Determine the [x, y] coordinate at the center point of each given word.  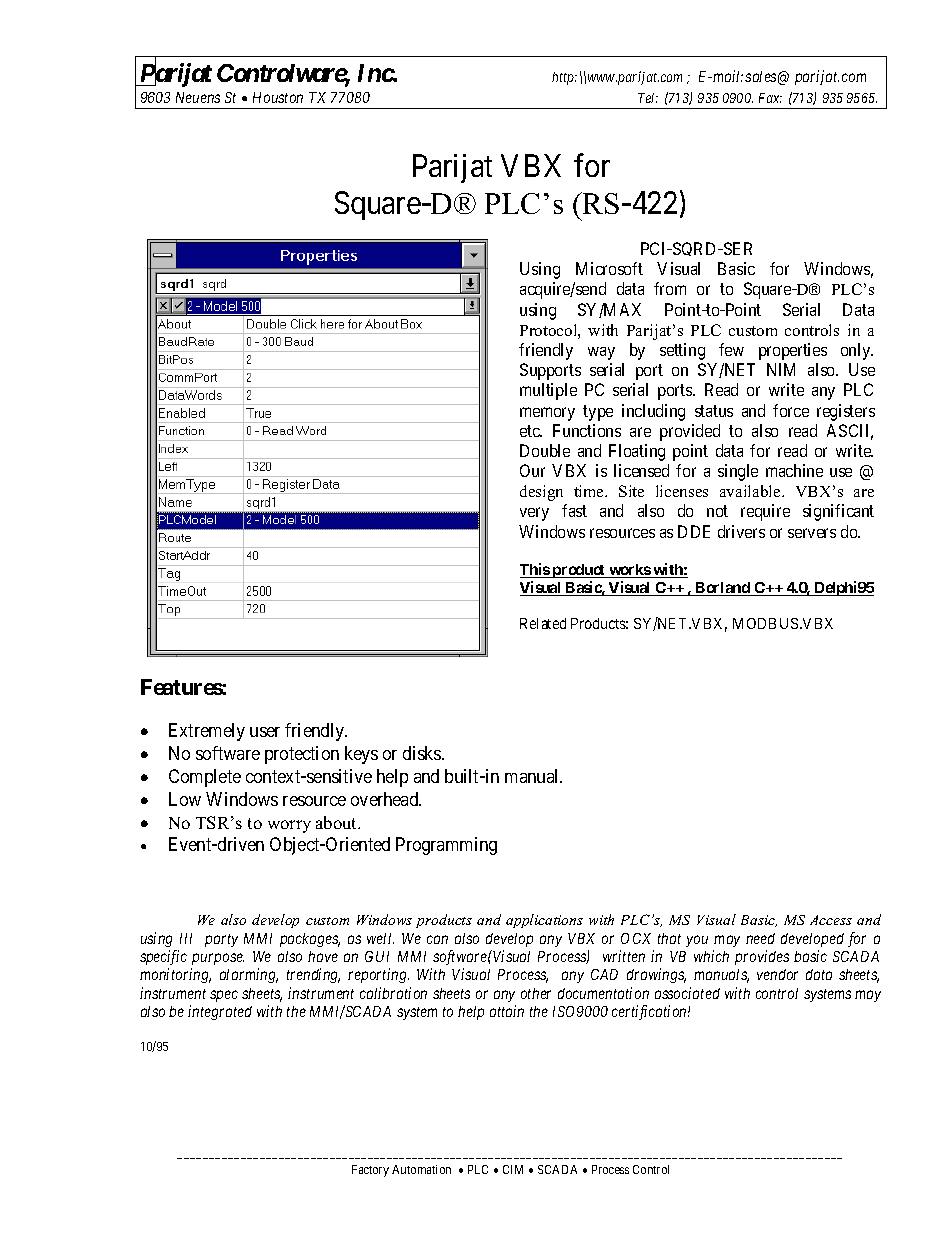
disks [423, 753]
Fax [770, 98]
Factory [370, 1171]
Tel [648, 98]
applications [544, 921]
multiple [548, 391]
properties [793, 351]
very [534, 514]
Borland [722, 589]
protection [302, 755]
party [221, 940]
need [760, 938]
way [601, 353]
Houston [278, 97]
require [765, 512]
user [265, 732]
